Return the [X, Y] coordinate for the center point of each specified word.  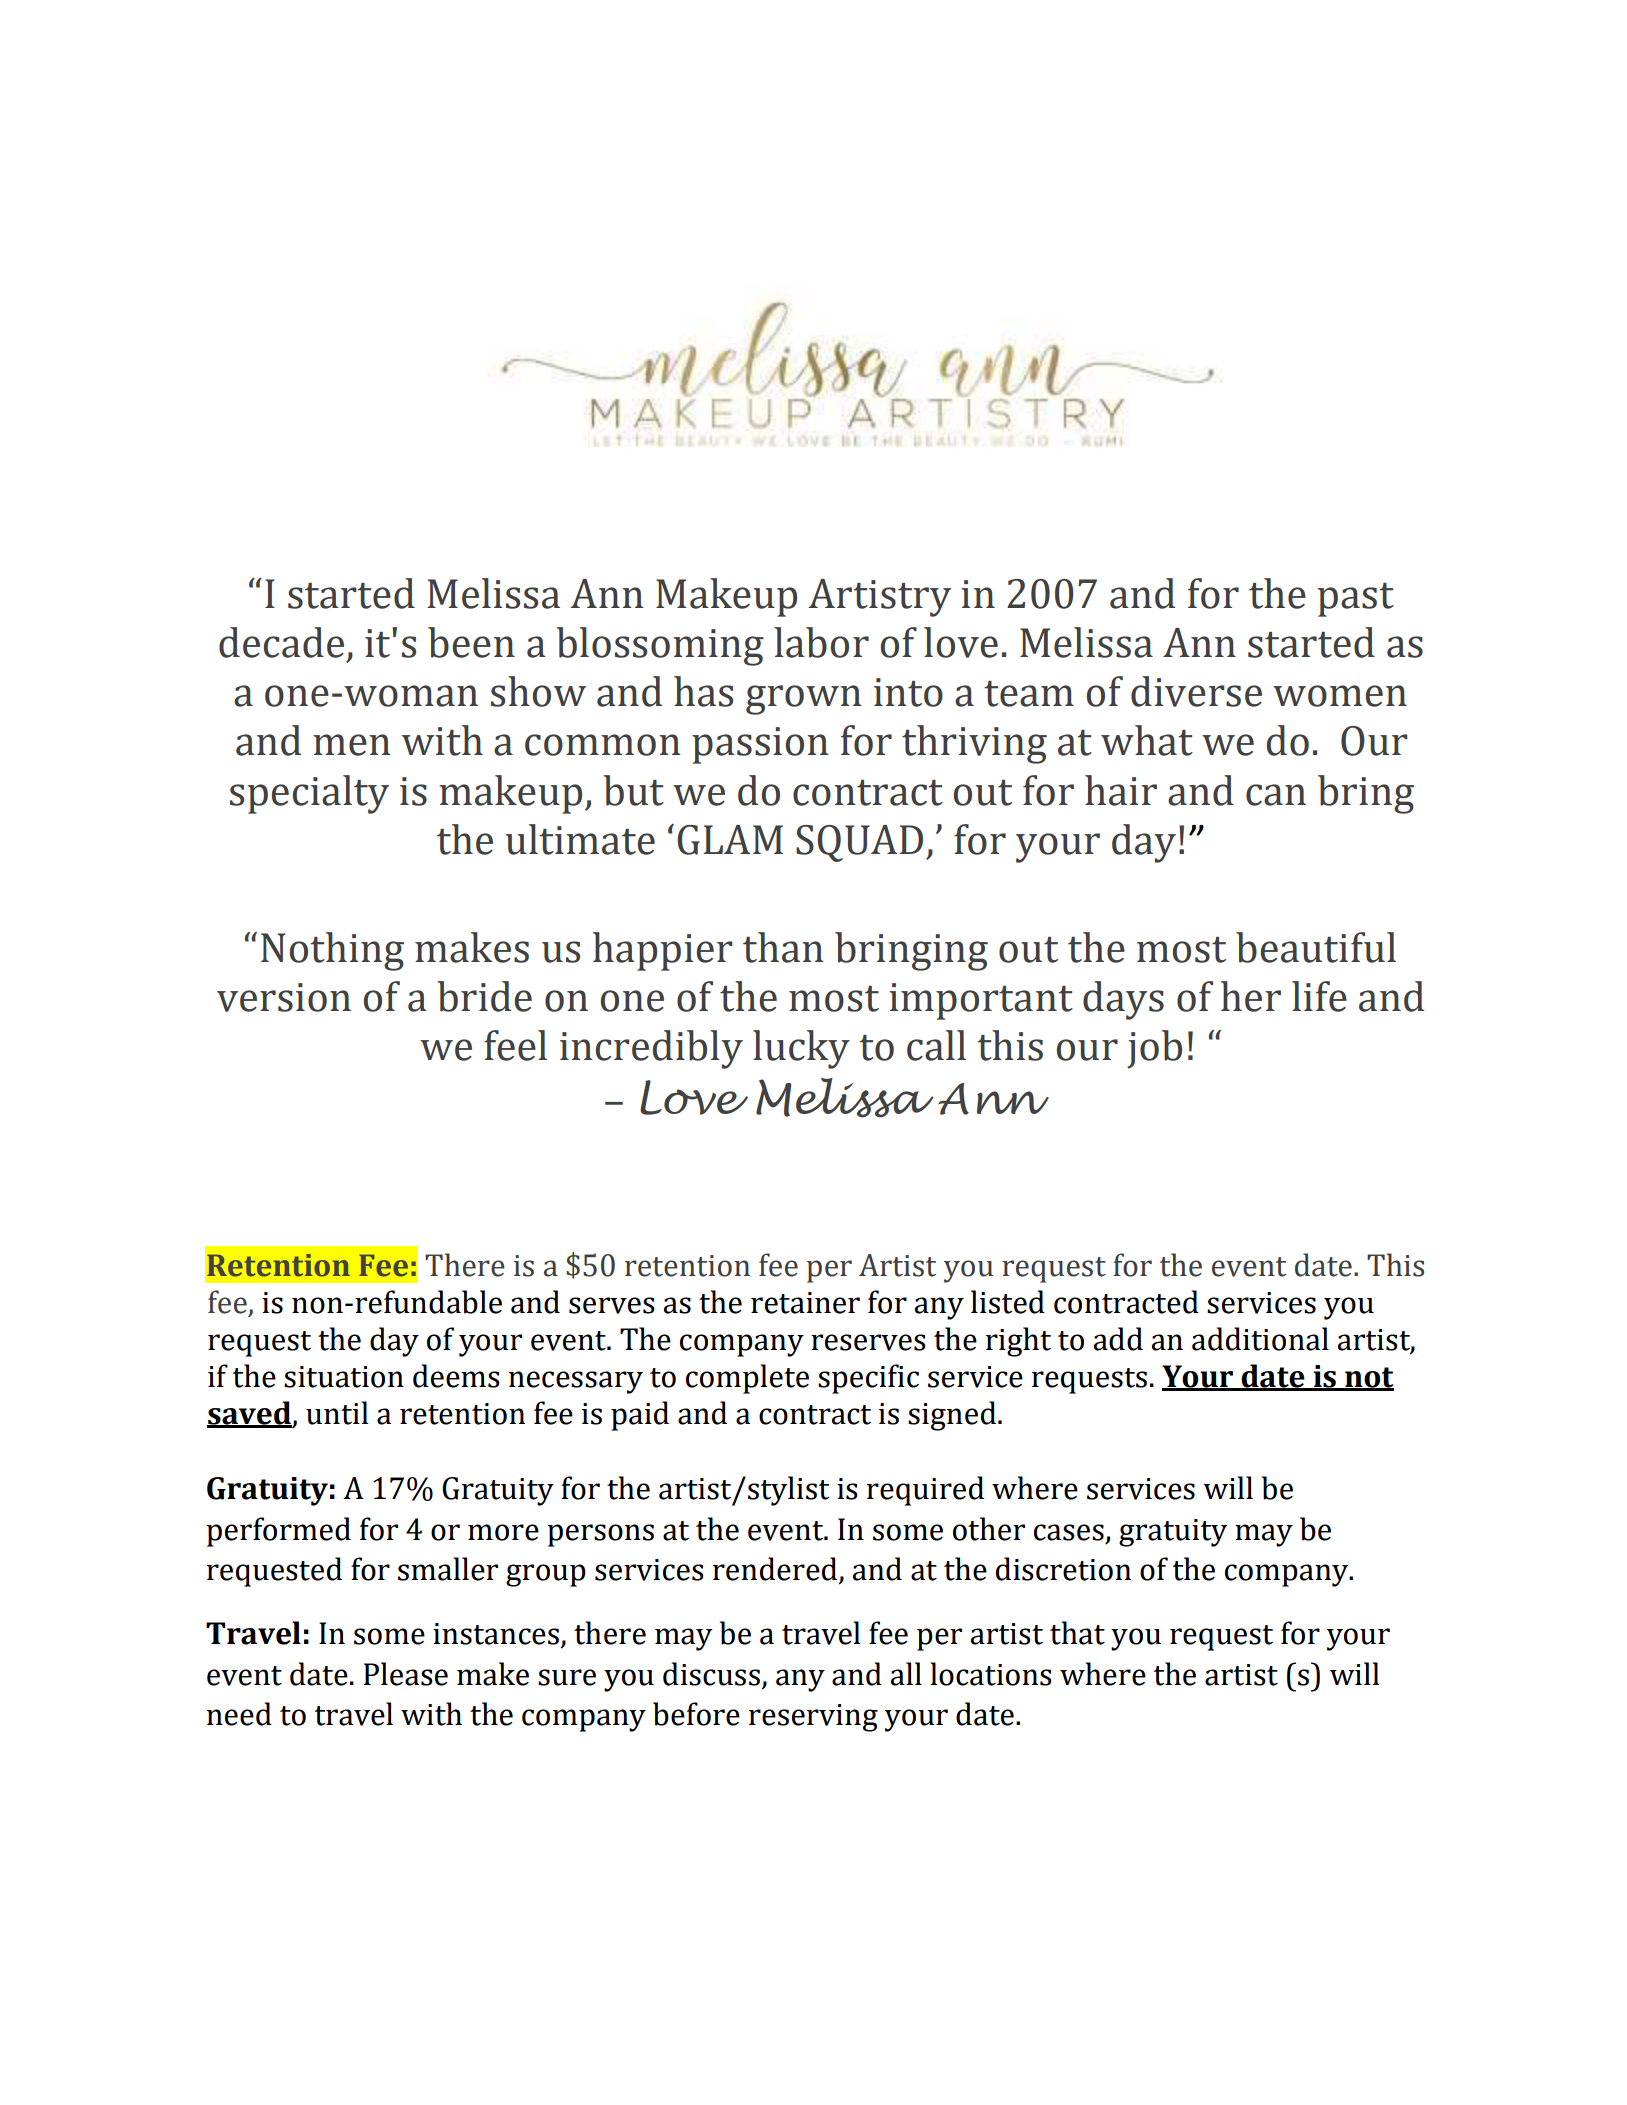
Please [406, 1674]
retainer [805, 1303]
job [1154, 1049]
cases [1069, 1532]
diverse [1196, 691]
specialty [309, 794]
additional [1260, 1339]
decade [281, 642]
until [337, 1413]
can [1276, 795]
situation [344, 1377]
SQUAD [859, 843]
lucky [801, 1049]
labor [821, 642]
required [925, 1491]
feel [515, 1045]
